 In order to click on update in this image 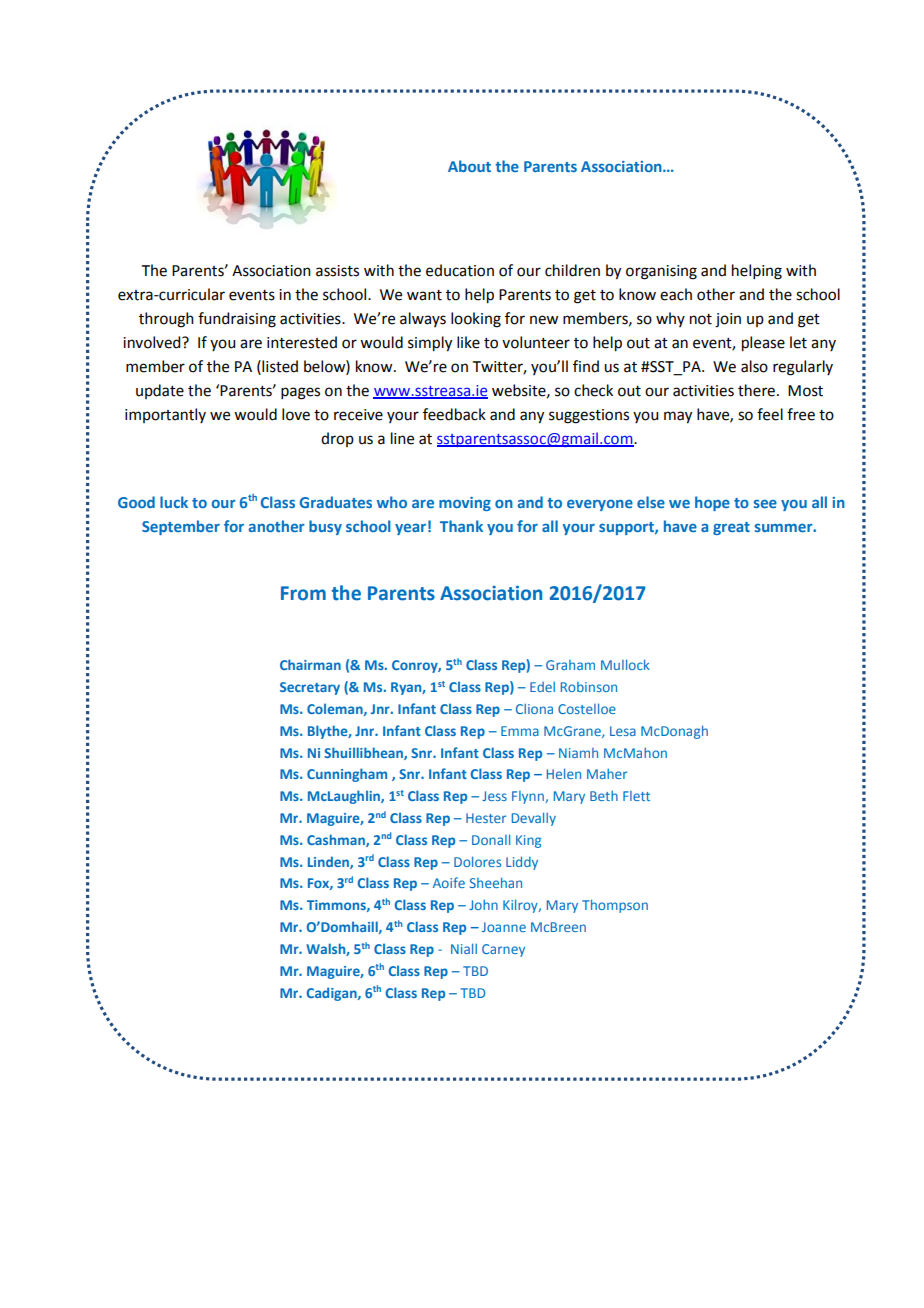, I will do `click(160, 391)`.
